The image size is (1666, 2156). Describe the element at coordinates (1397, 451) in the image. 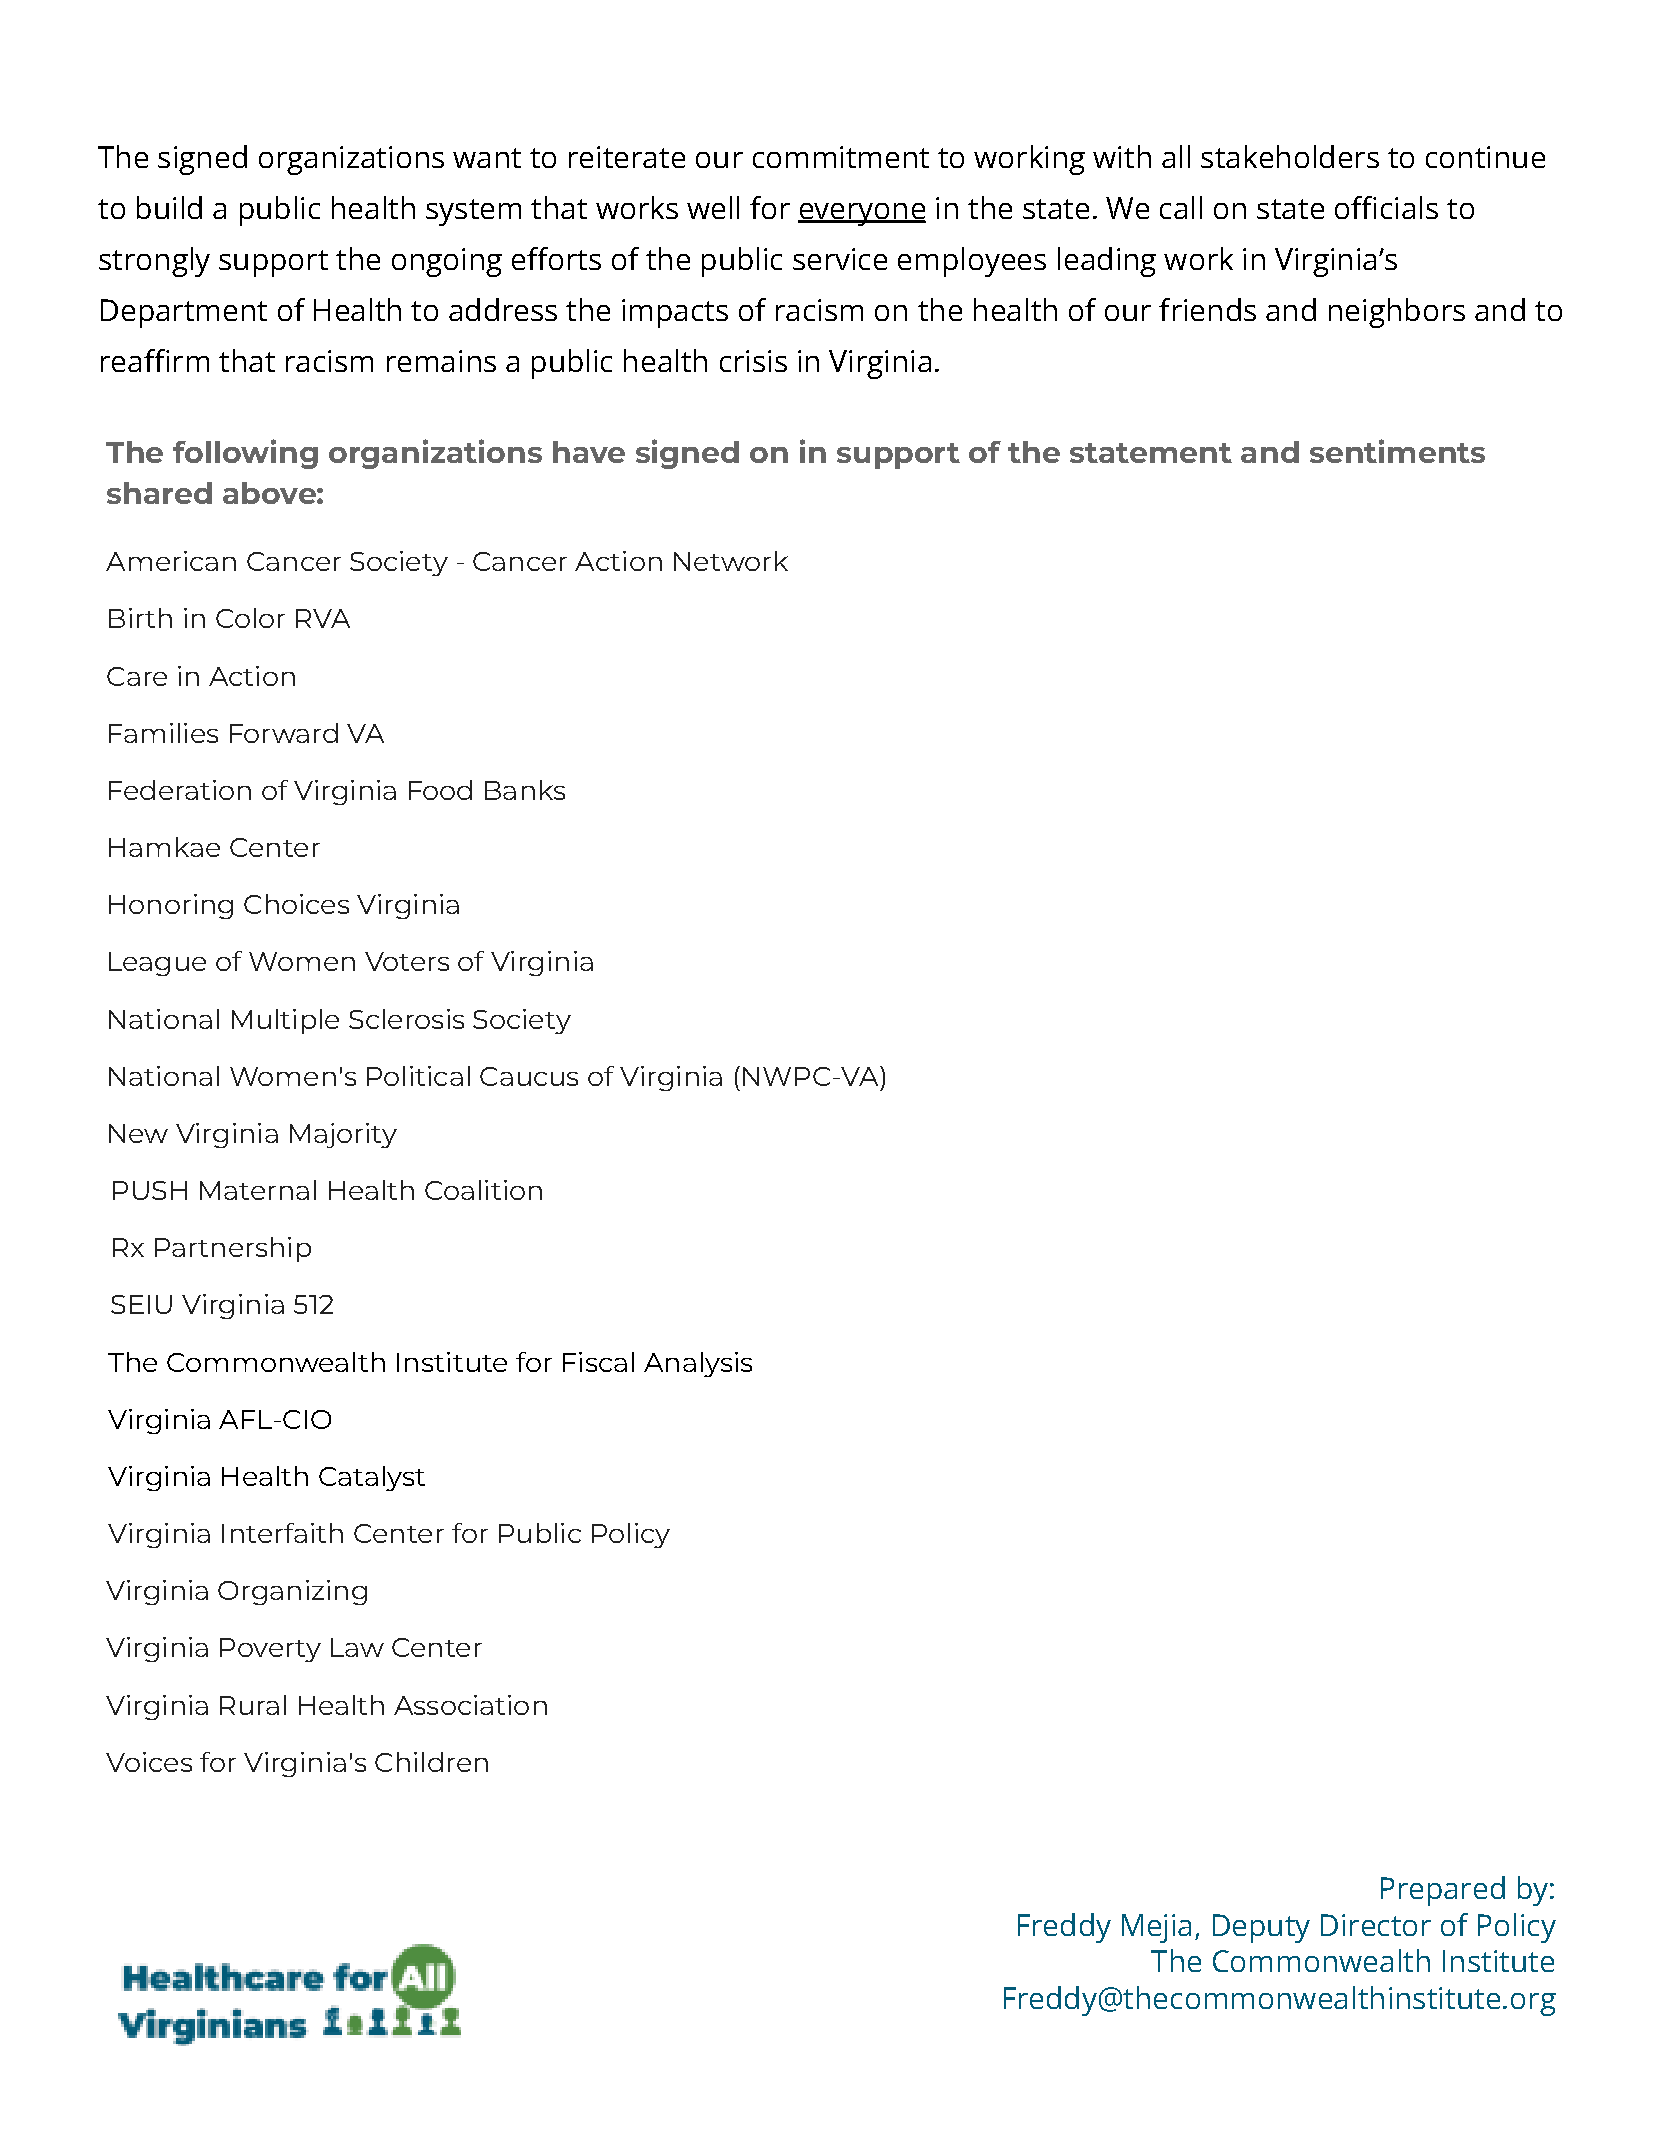

I see `sentiments` at that location.
